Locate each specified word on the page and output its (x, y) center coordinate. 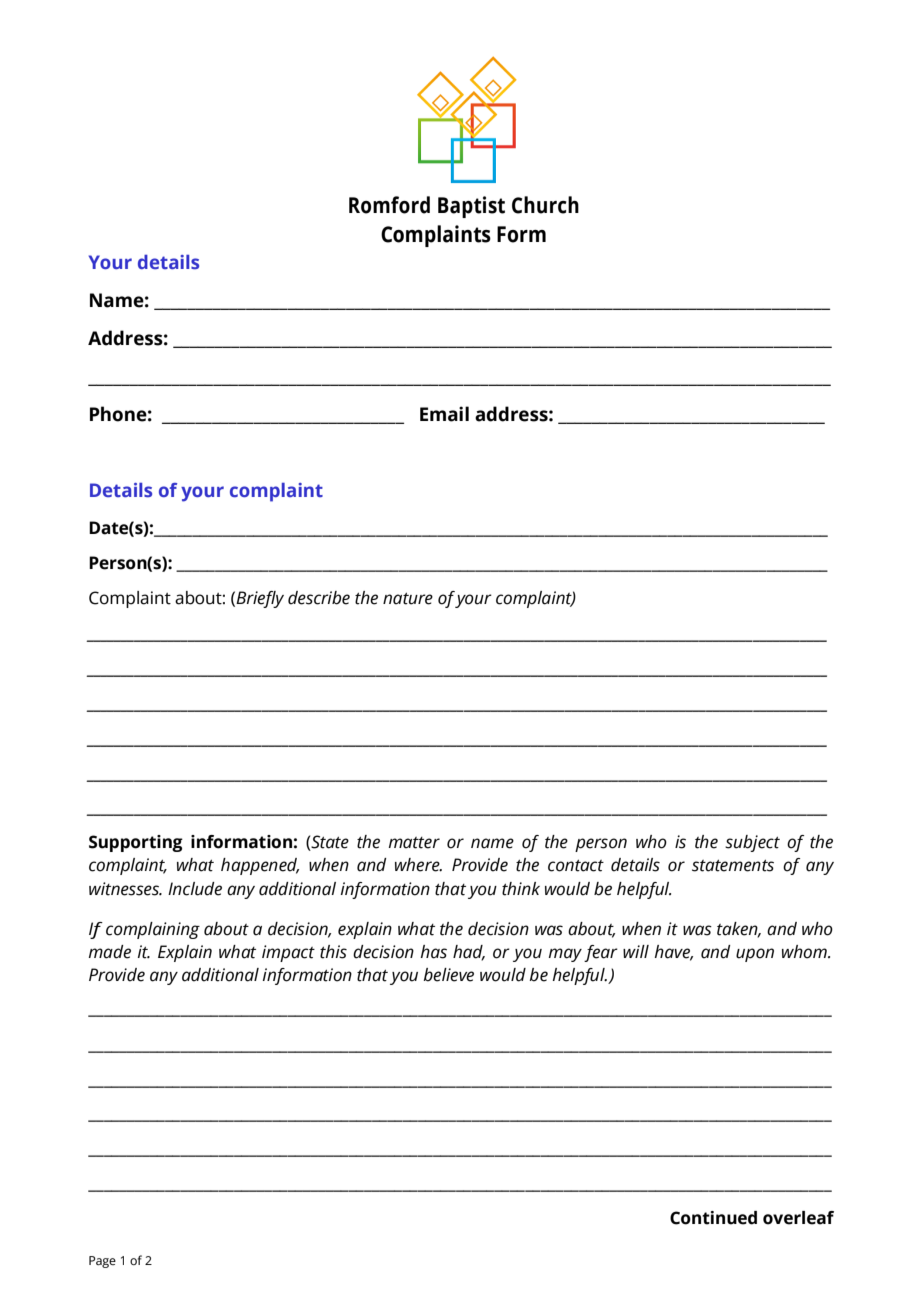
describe (319, 598)
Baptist (471, 207)
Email (444, 414)
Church (545, 205)
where (418, 865)
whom (805, 952)
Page (102, 1262)
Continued (713, 1218)
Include (195, 889)
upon (755, 955)
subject (752, 843)
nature (408, 599)
